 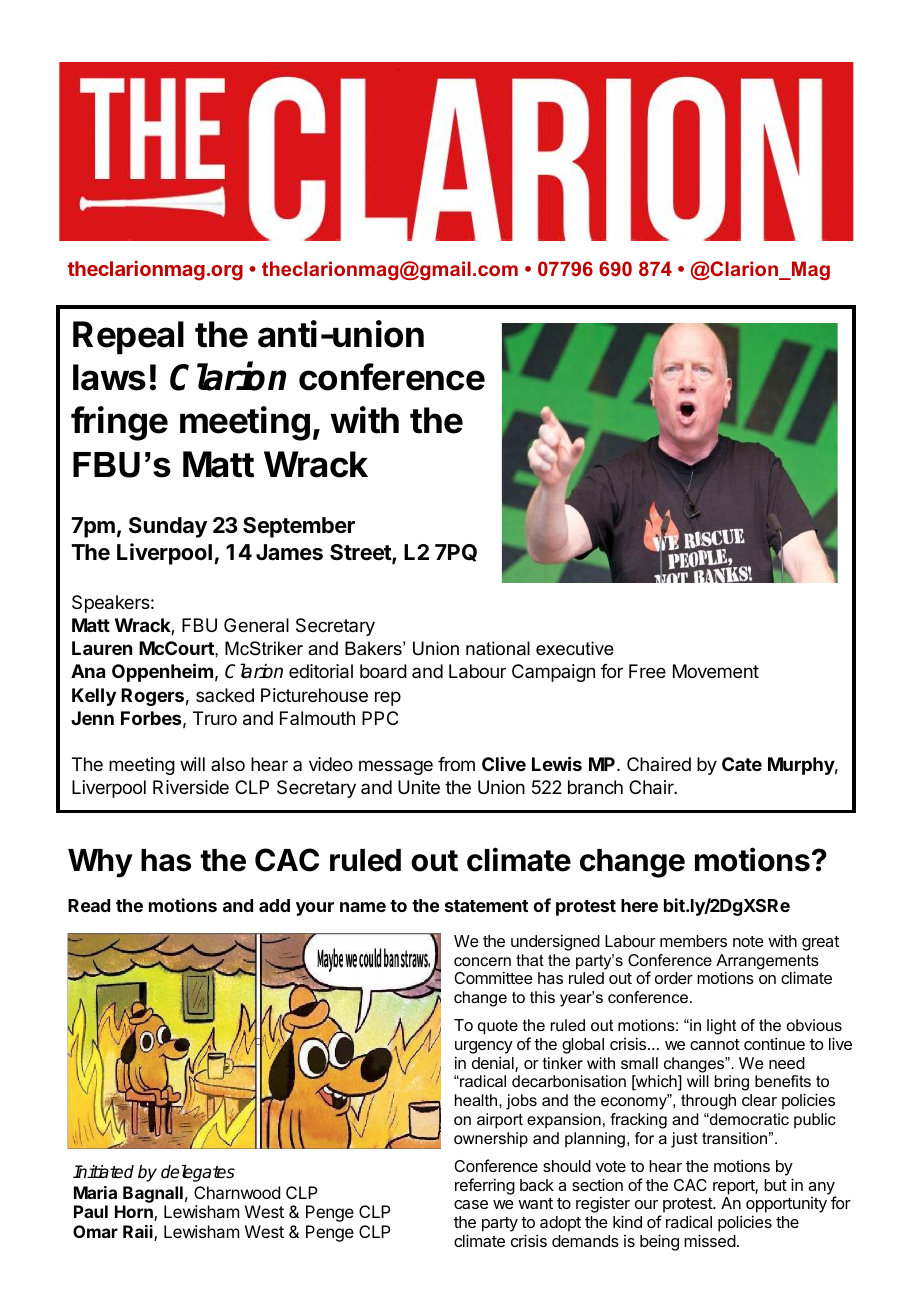 What do you see at coordinates (299, 527) in the document?
I see `September` at bounding box center [299, 527].
